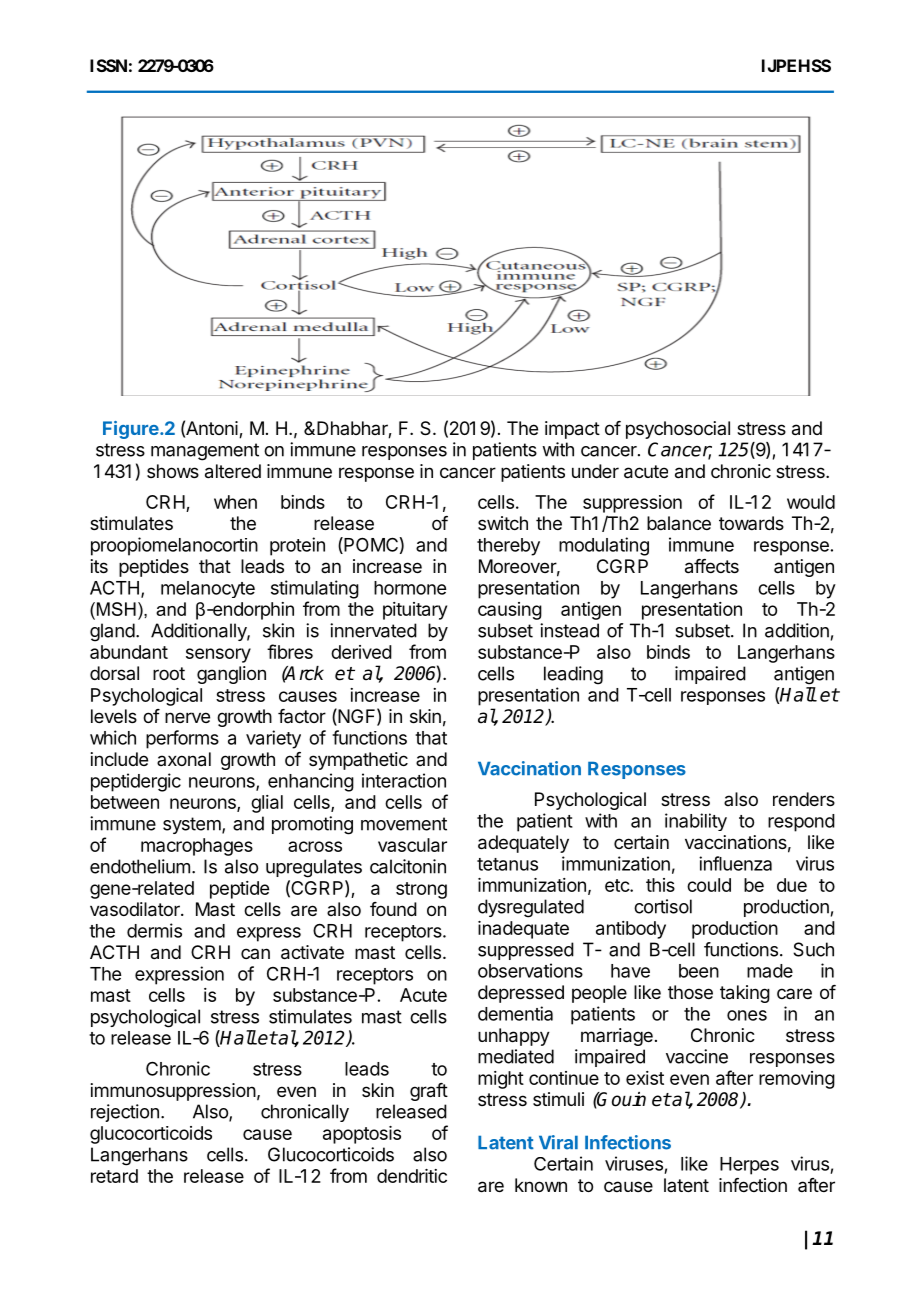  I want to click on Herpes, so click(749, 1166).
